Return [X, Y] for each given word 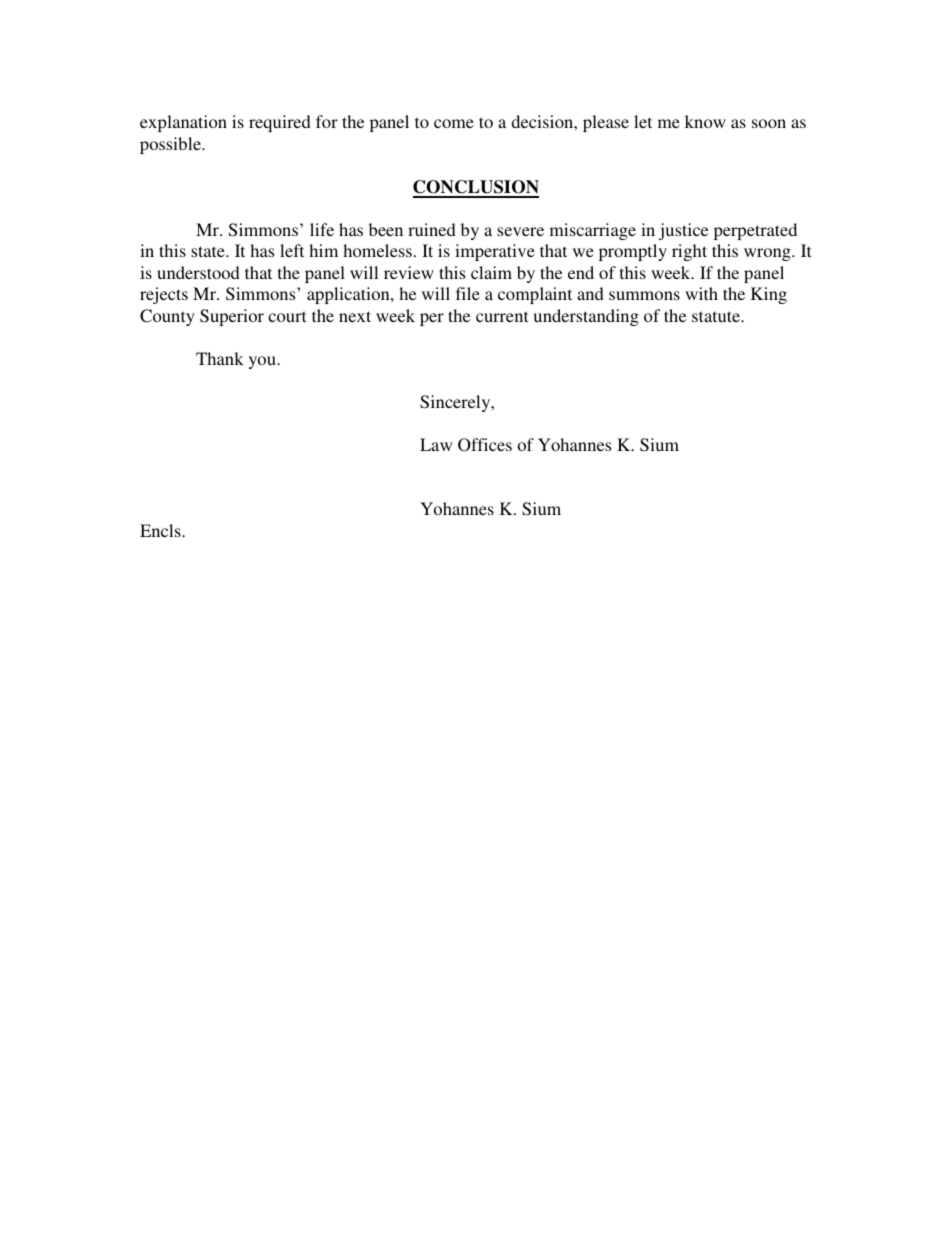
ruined [432, 229]
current [502, 316]
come [454, 123]
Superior [232, 317]
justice [683, 231]
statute [717, 316]
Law [436, 444]
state [209, 251]
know [705, 121]
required [280, 123]
